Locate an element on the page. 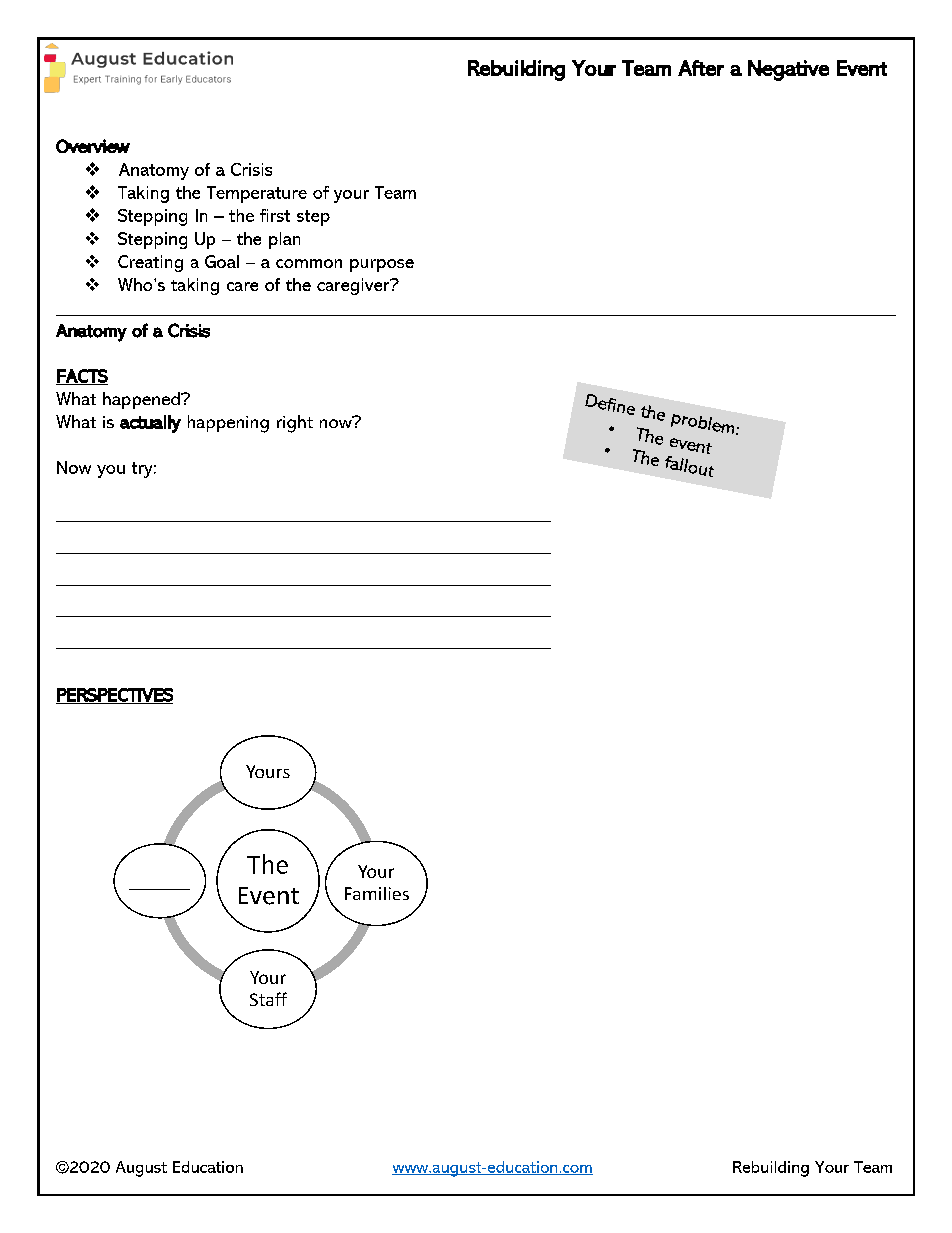  happened is located at coordinates (142, 400).
